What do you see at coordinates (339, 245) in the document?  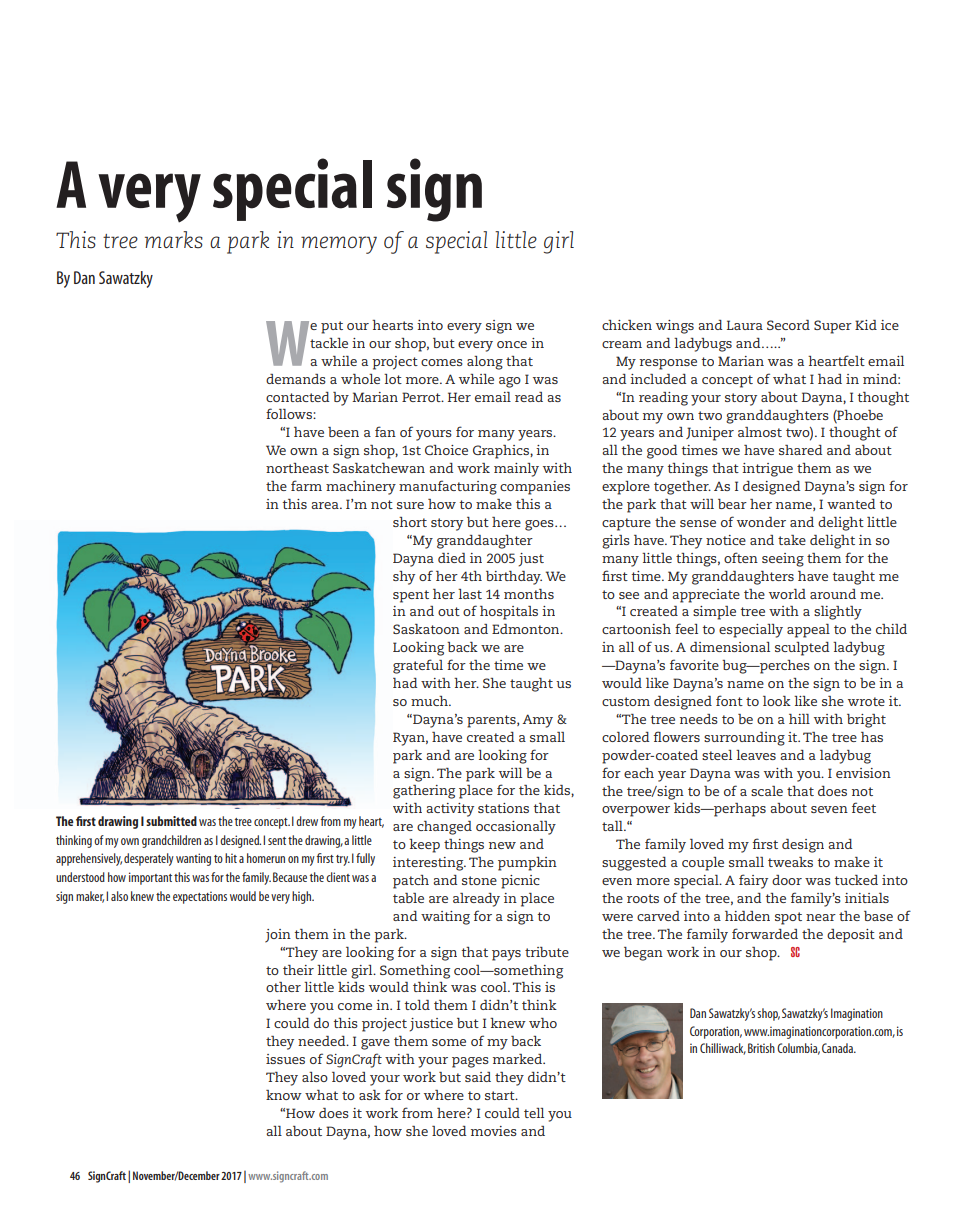 I see `memory` at bounding box center [339, 245].
